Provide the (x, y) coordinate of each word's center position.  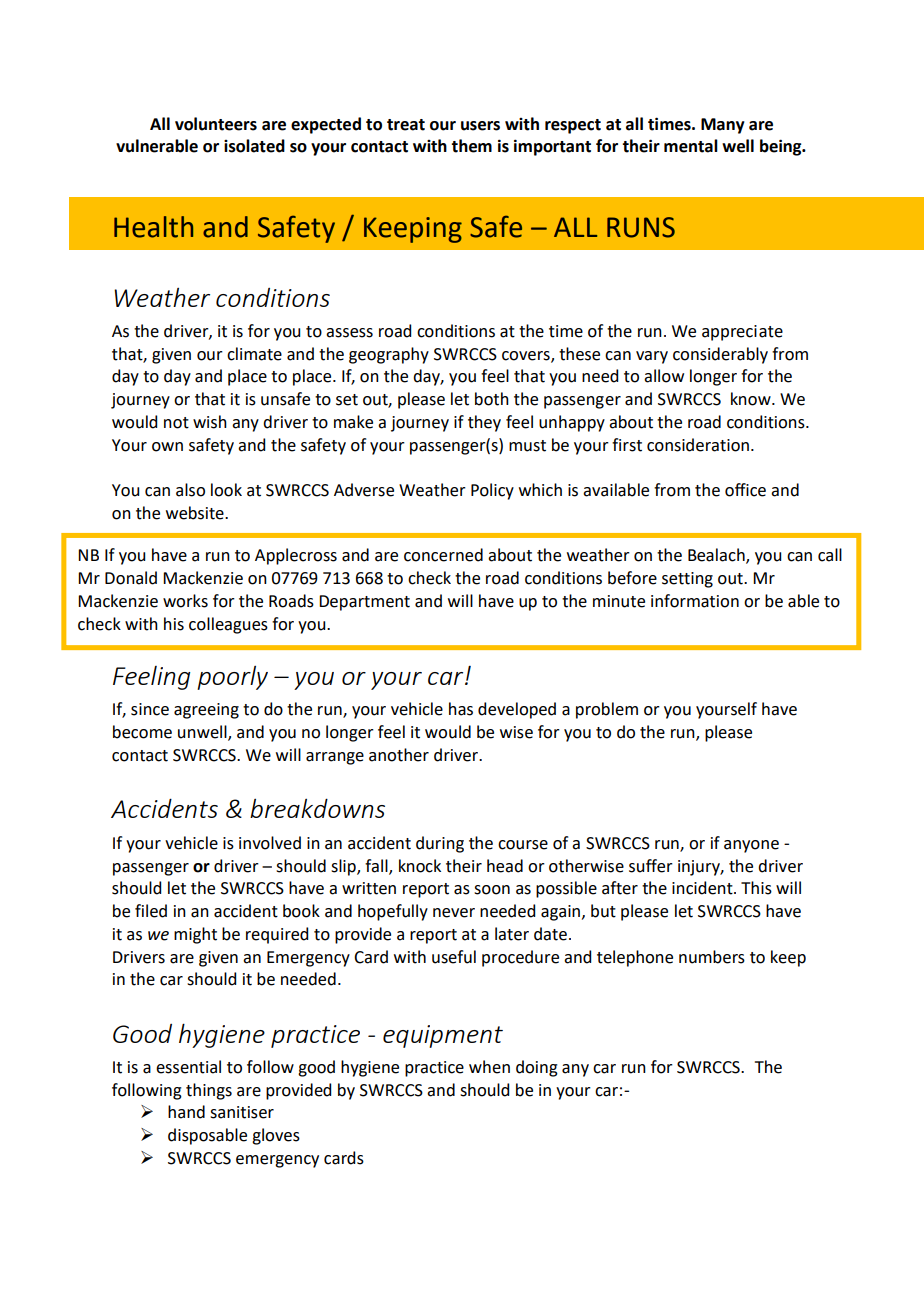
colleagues (228, 625)
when (489, 1067)
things (209, 1091)
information (695, 601)
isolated (254, 146)
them (471, 146)
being (782, 147)
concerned (443, 555)
